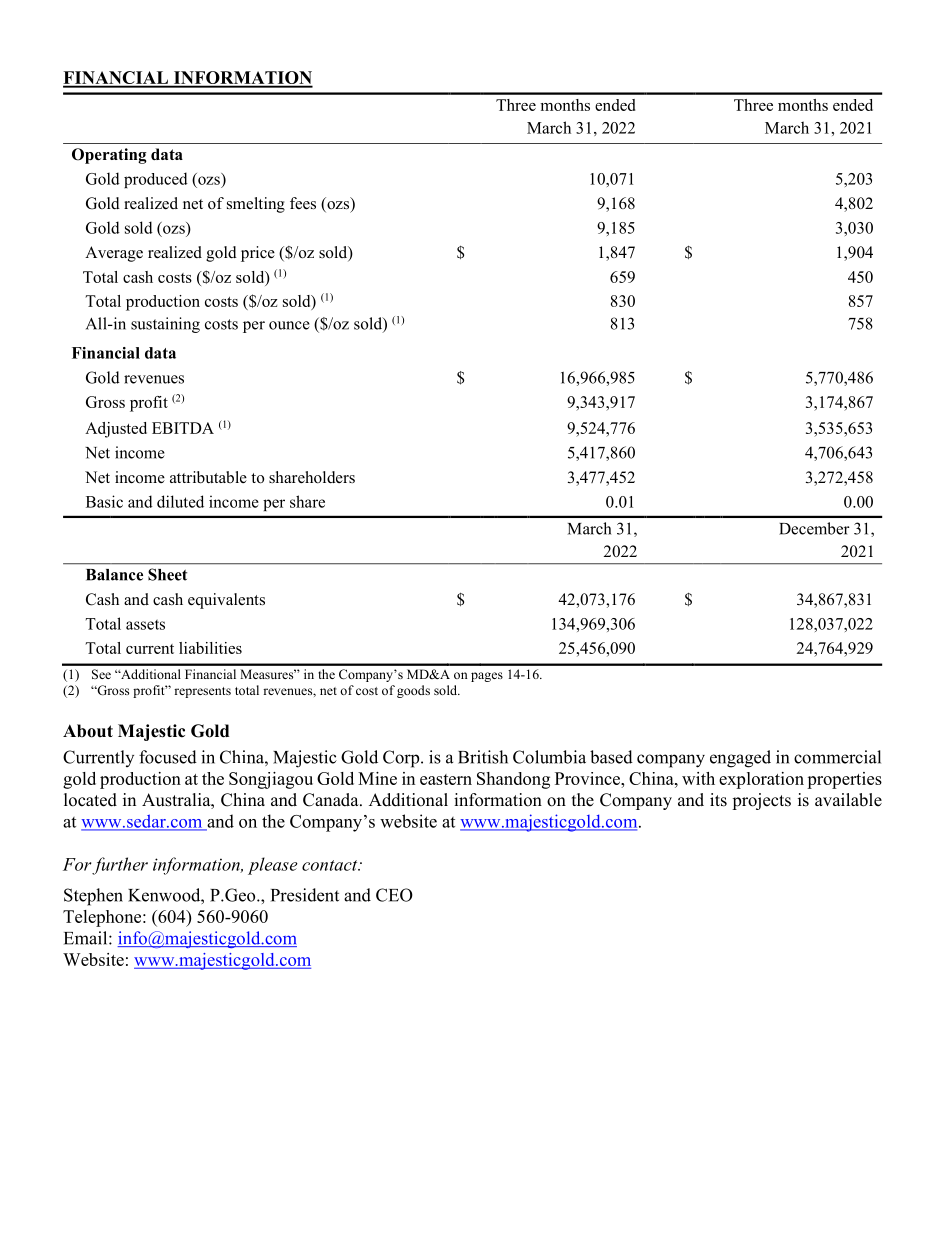 The width and height of the image is (952, 1233). What do you see at coordinates (487, 677) in the image?
I see `pages` at bounding box center [487, 677].
